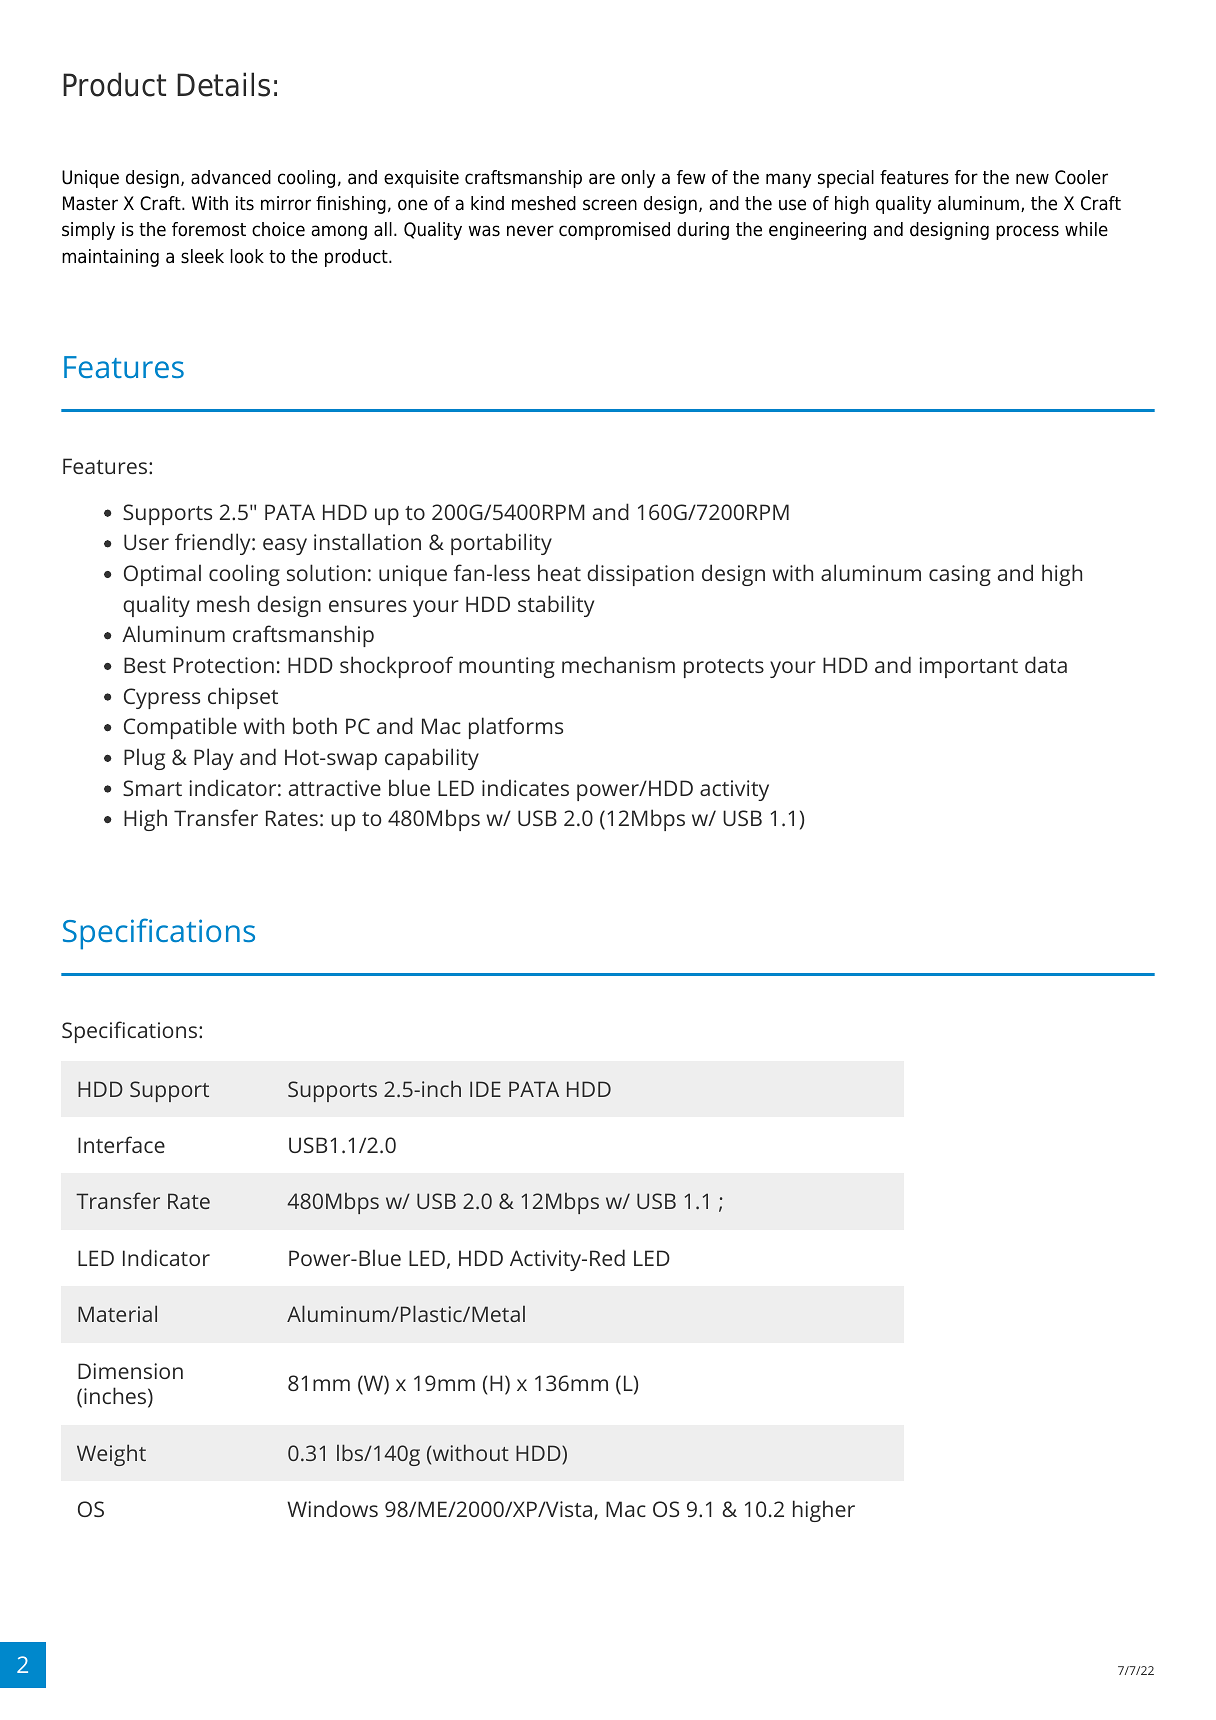 The height and width of the document is (1720, 1216). What do you see at coordinates (485, 1089) in the document?
I see `IDE` at bounding box center [485, 1089].
